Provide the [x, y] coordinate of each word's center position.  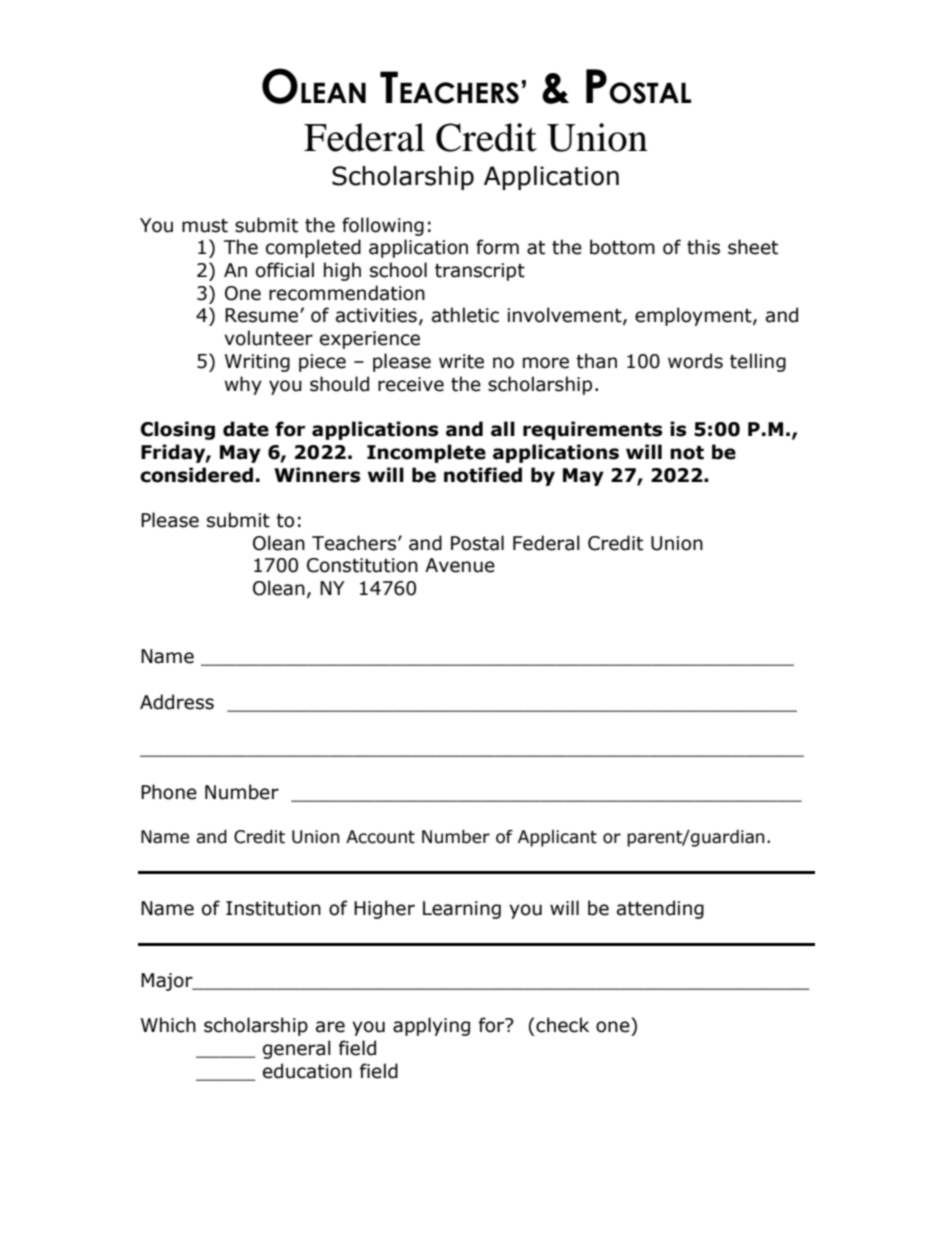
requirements [593, 430]
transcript [480, 272]
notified [483, 475]
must [205, 226]
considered [196, 475]
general [297, 1049]
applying [431, 1026]
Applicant [557, 838]
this [703, 247]
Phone [169, 792]
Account [380, 837]
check [562, 1025]
